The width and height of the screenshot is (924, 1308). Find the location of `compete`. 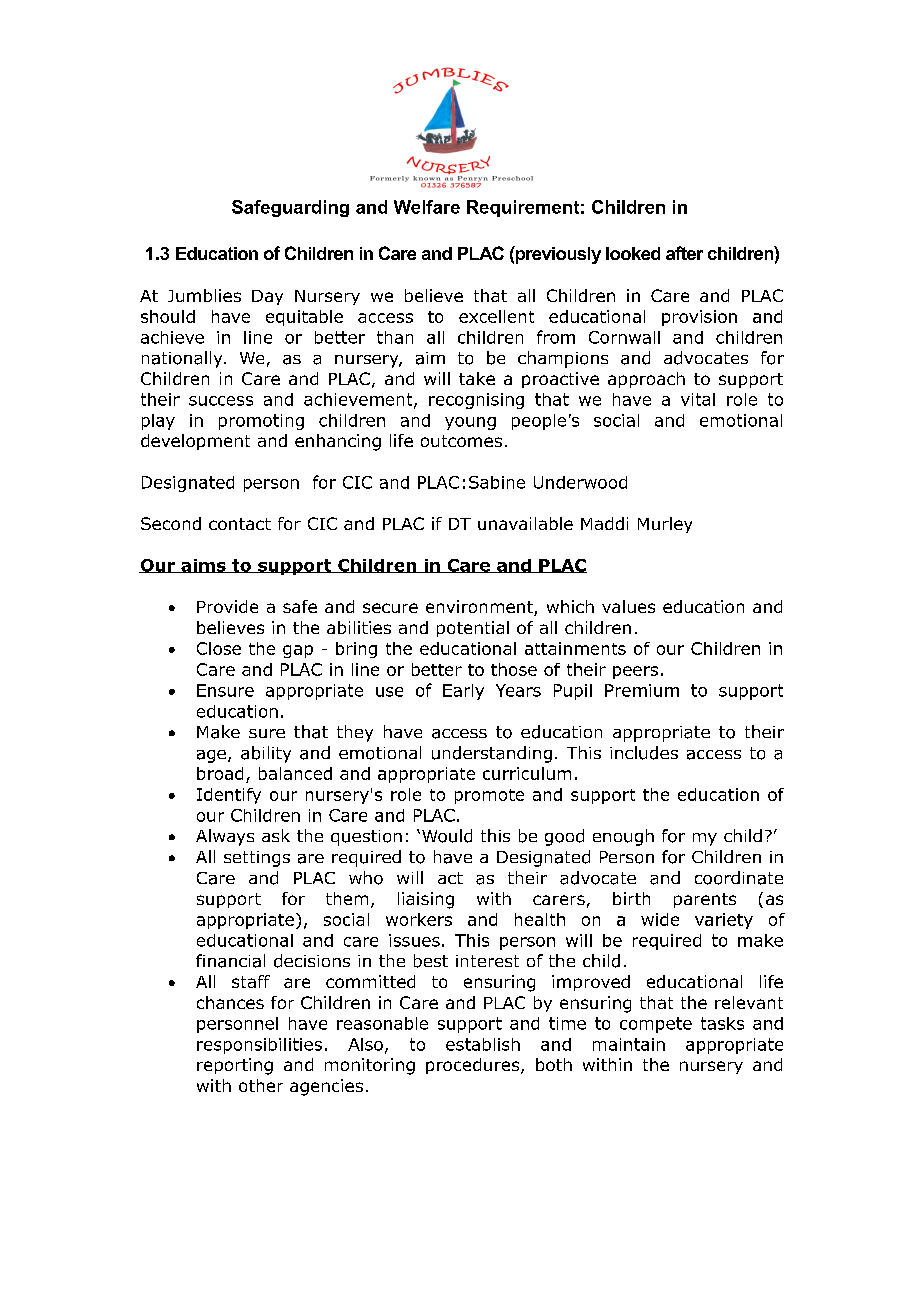

compete is located at coordinates (656, 1025).
